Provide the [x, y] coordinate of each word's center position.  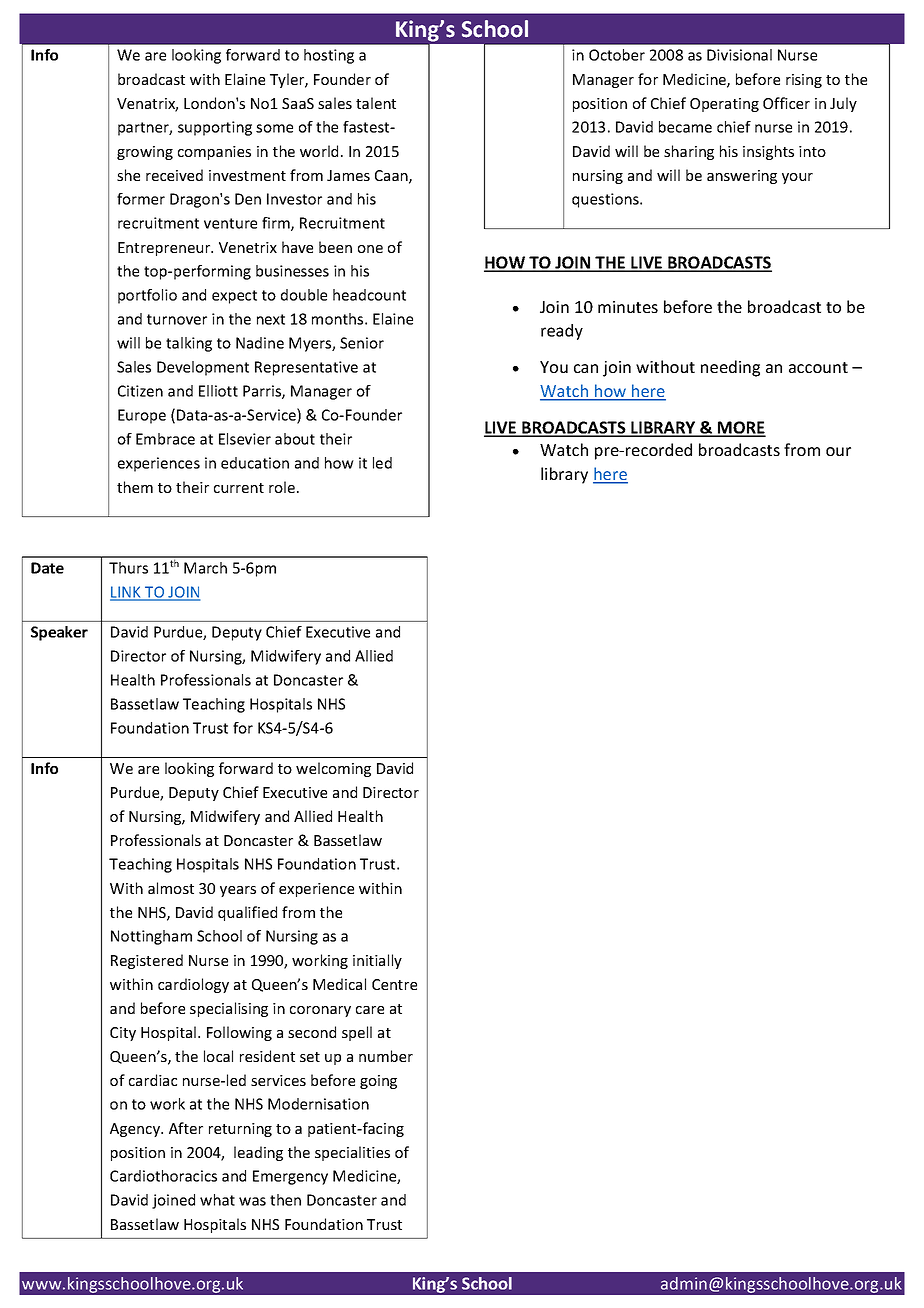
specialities [352, 1153]
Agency [136, 1130]
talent [376, 103]
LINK [126, 593]
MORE [741, 428]
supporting [215, 128]
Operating [724, 105]
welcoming [333, 769]
